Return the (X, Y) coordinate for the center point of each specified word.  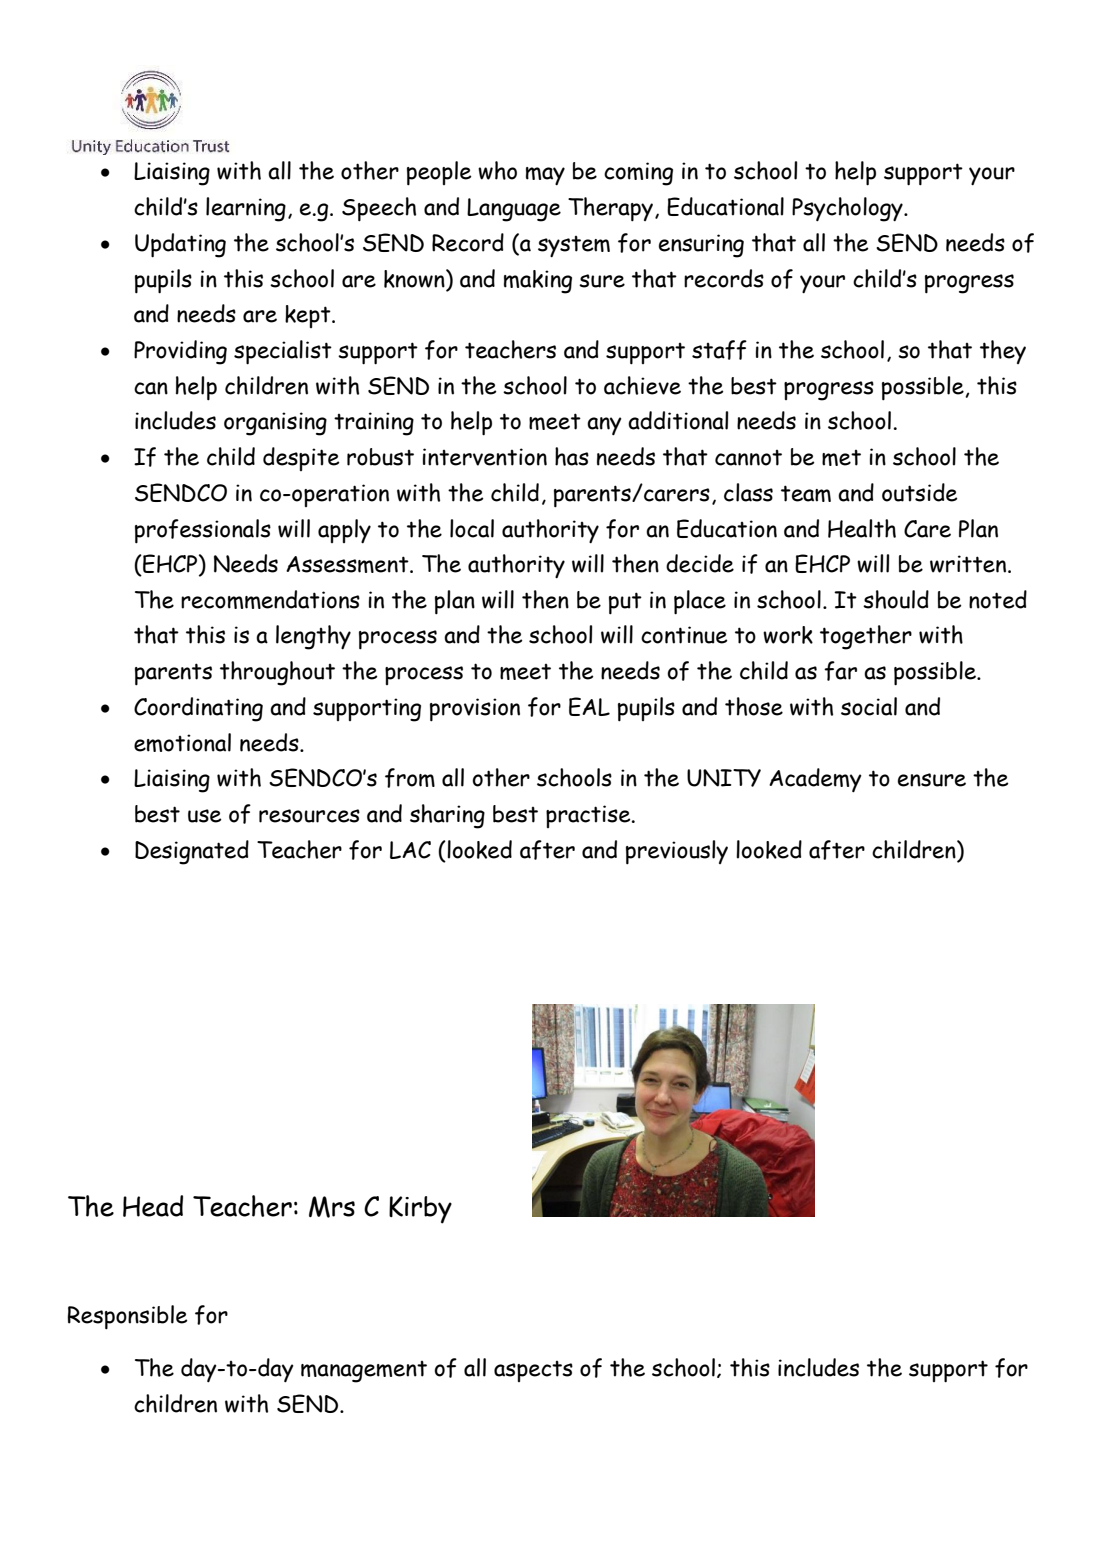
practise (589, 816)
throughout (277, 673)
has (572, 456)
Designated (192, 852)
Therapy (612, 209)
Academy (815, 780)
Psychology (848, 209)
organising (275, 424)
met (841, 458)
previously (677, 852)
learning (246, 209)
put (625, 603)
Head (153, 1206)
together (866, 637)
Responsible (128, 1317)
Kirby (420, 1210)
